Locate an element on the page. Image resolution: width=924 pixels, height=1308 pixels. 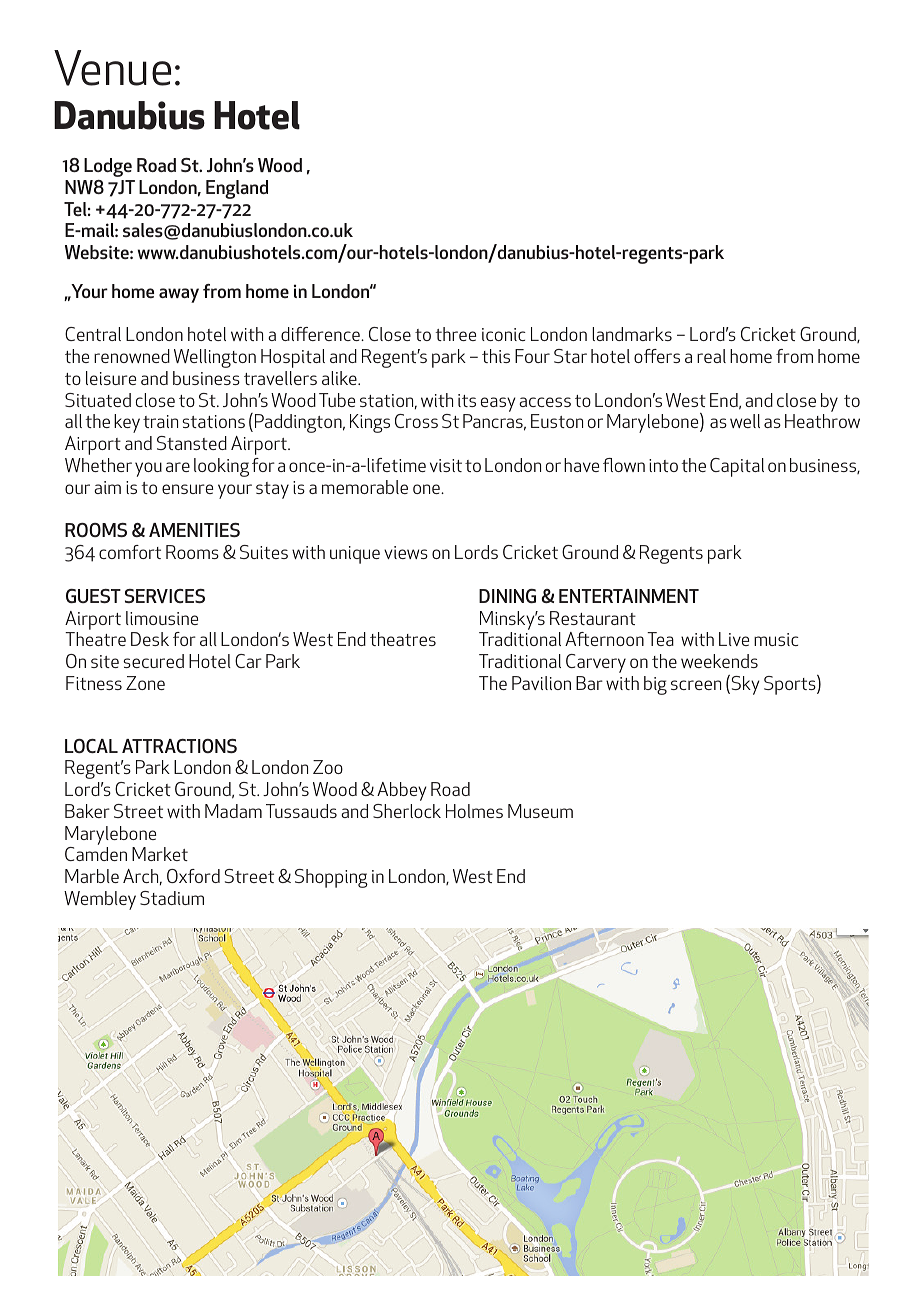
England is located at coordinates (237, 189).
